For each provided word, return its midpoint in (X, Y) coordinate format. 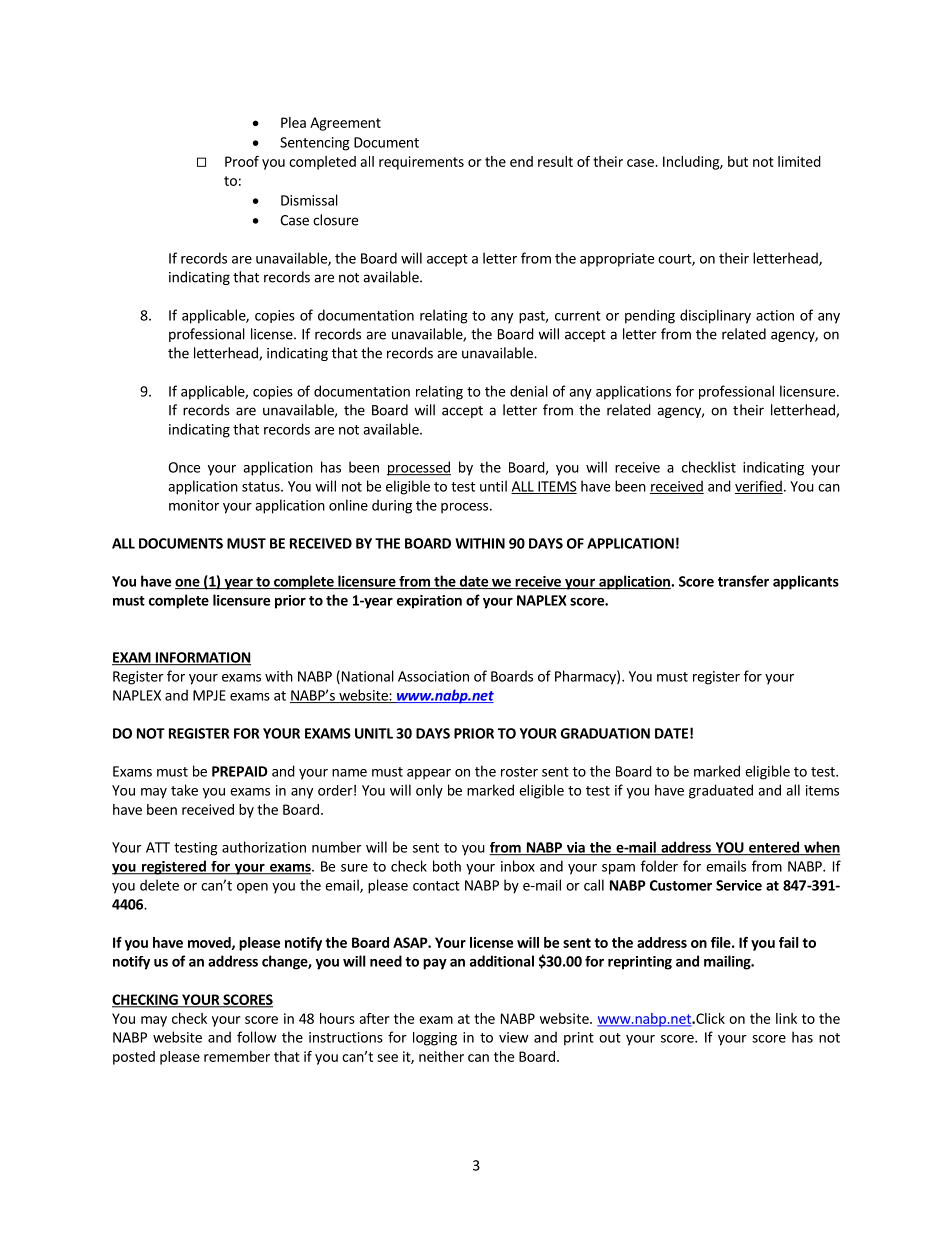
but (738, 161)
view (513, 1037)
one (188, 584)
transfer (743, 581)
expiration (429, 602)
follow (256, 1037)
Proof (242, 161)
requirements (421, 163)
